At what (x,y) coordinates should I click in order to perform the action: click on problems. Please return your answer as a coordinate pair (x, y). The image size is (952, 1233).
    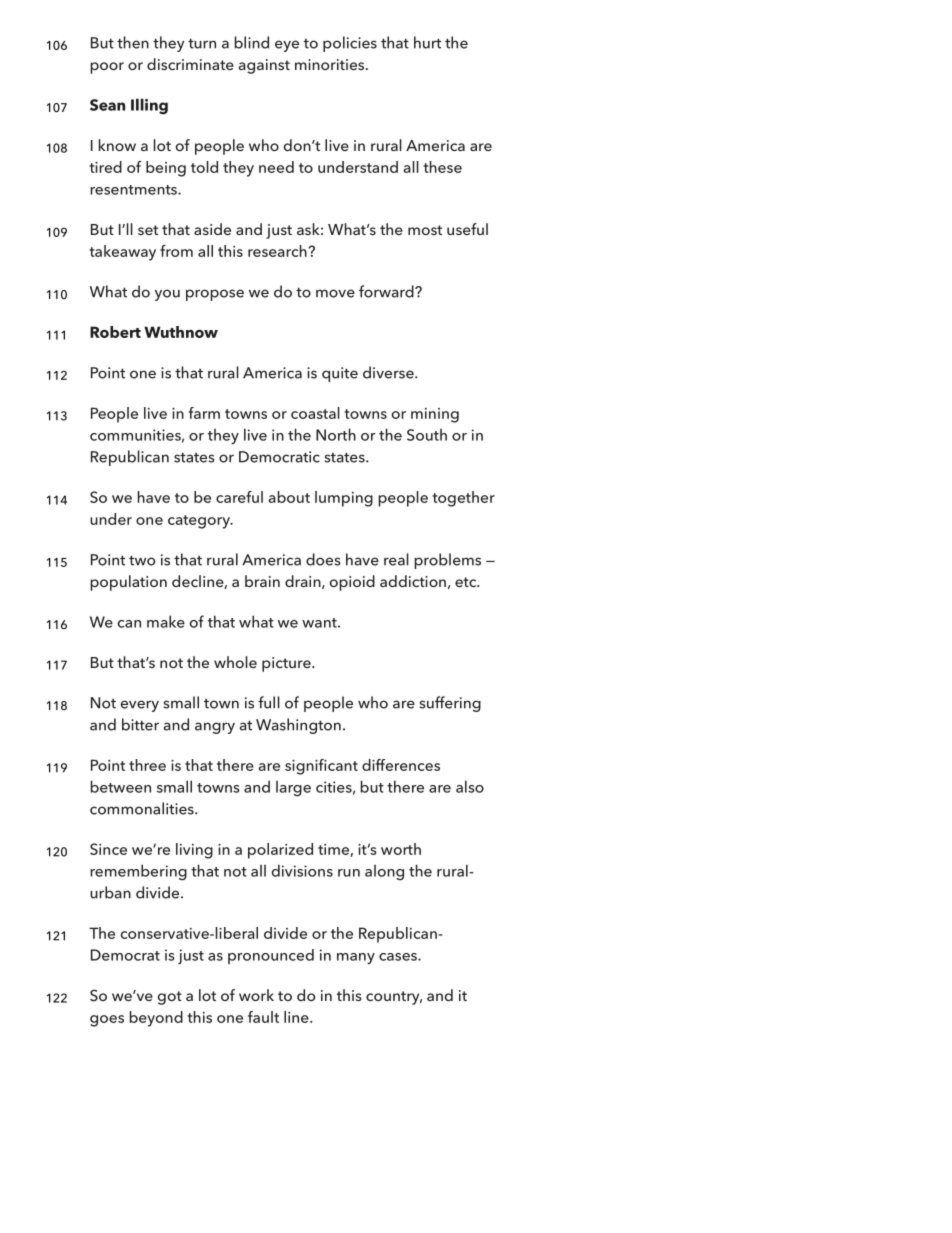
    Looking at the image, I should click on (447, 561).
